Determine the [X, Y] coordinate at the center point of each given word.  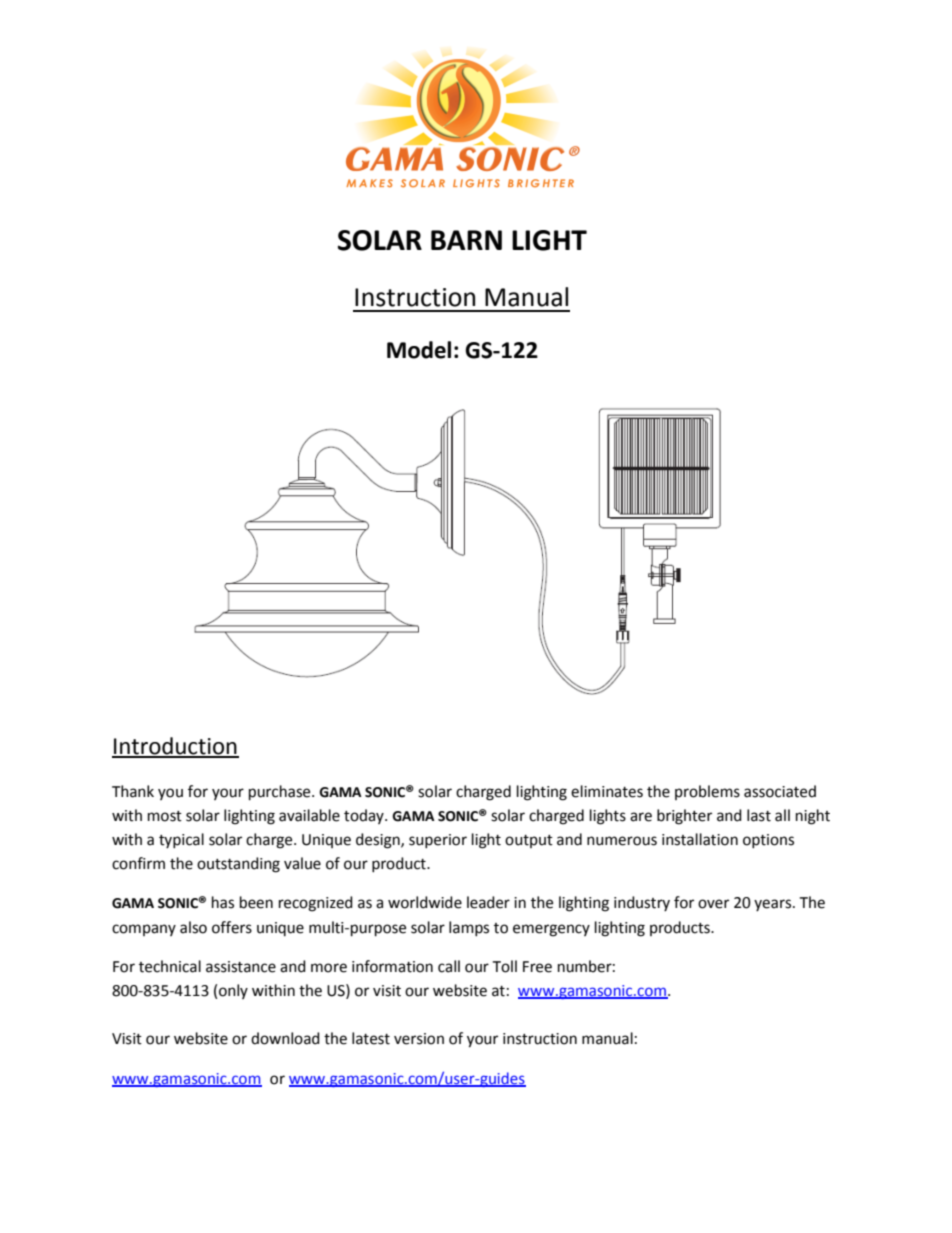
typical [181, 840]
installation [700, 839]
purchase [281, 793]
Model [419, 350]
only [233, 991]
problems [707, 792]
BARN [466, 240]
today [365, 816]
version [419, 1039]
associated [780, 791]
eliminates [607, 791]
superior [438, 841]
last [759, 815]
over [713, 904]
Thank [133, 791]
